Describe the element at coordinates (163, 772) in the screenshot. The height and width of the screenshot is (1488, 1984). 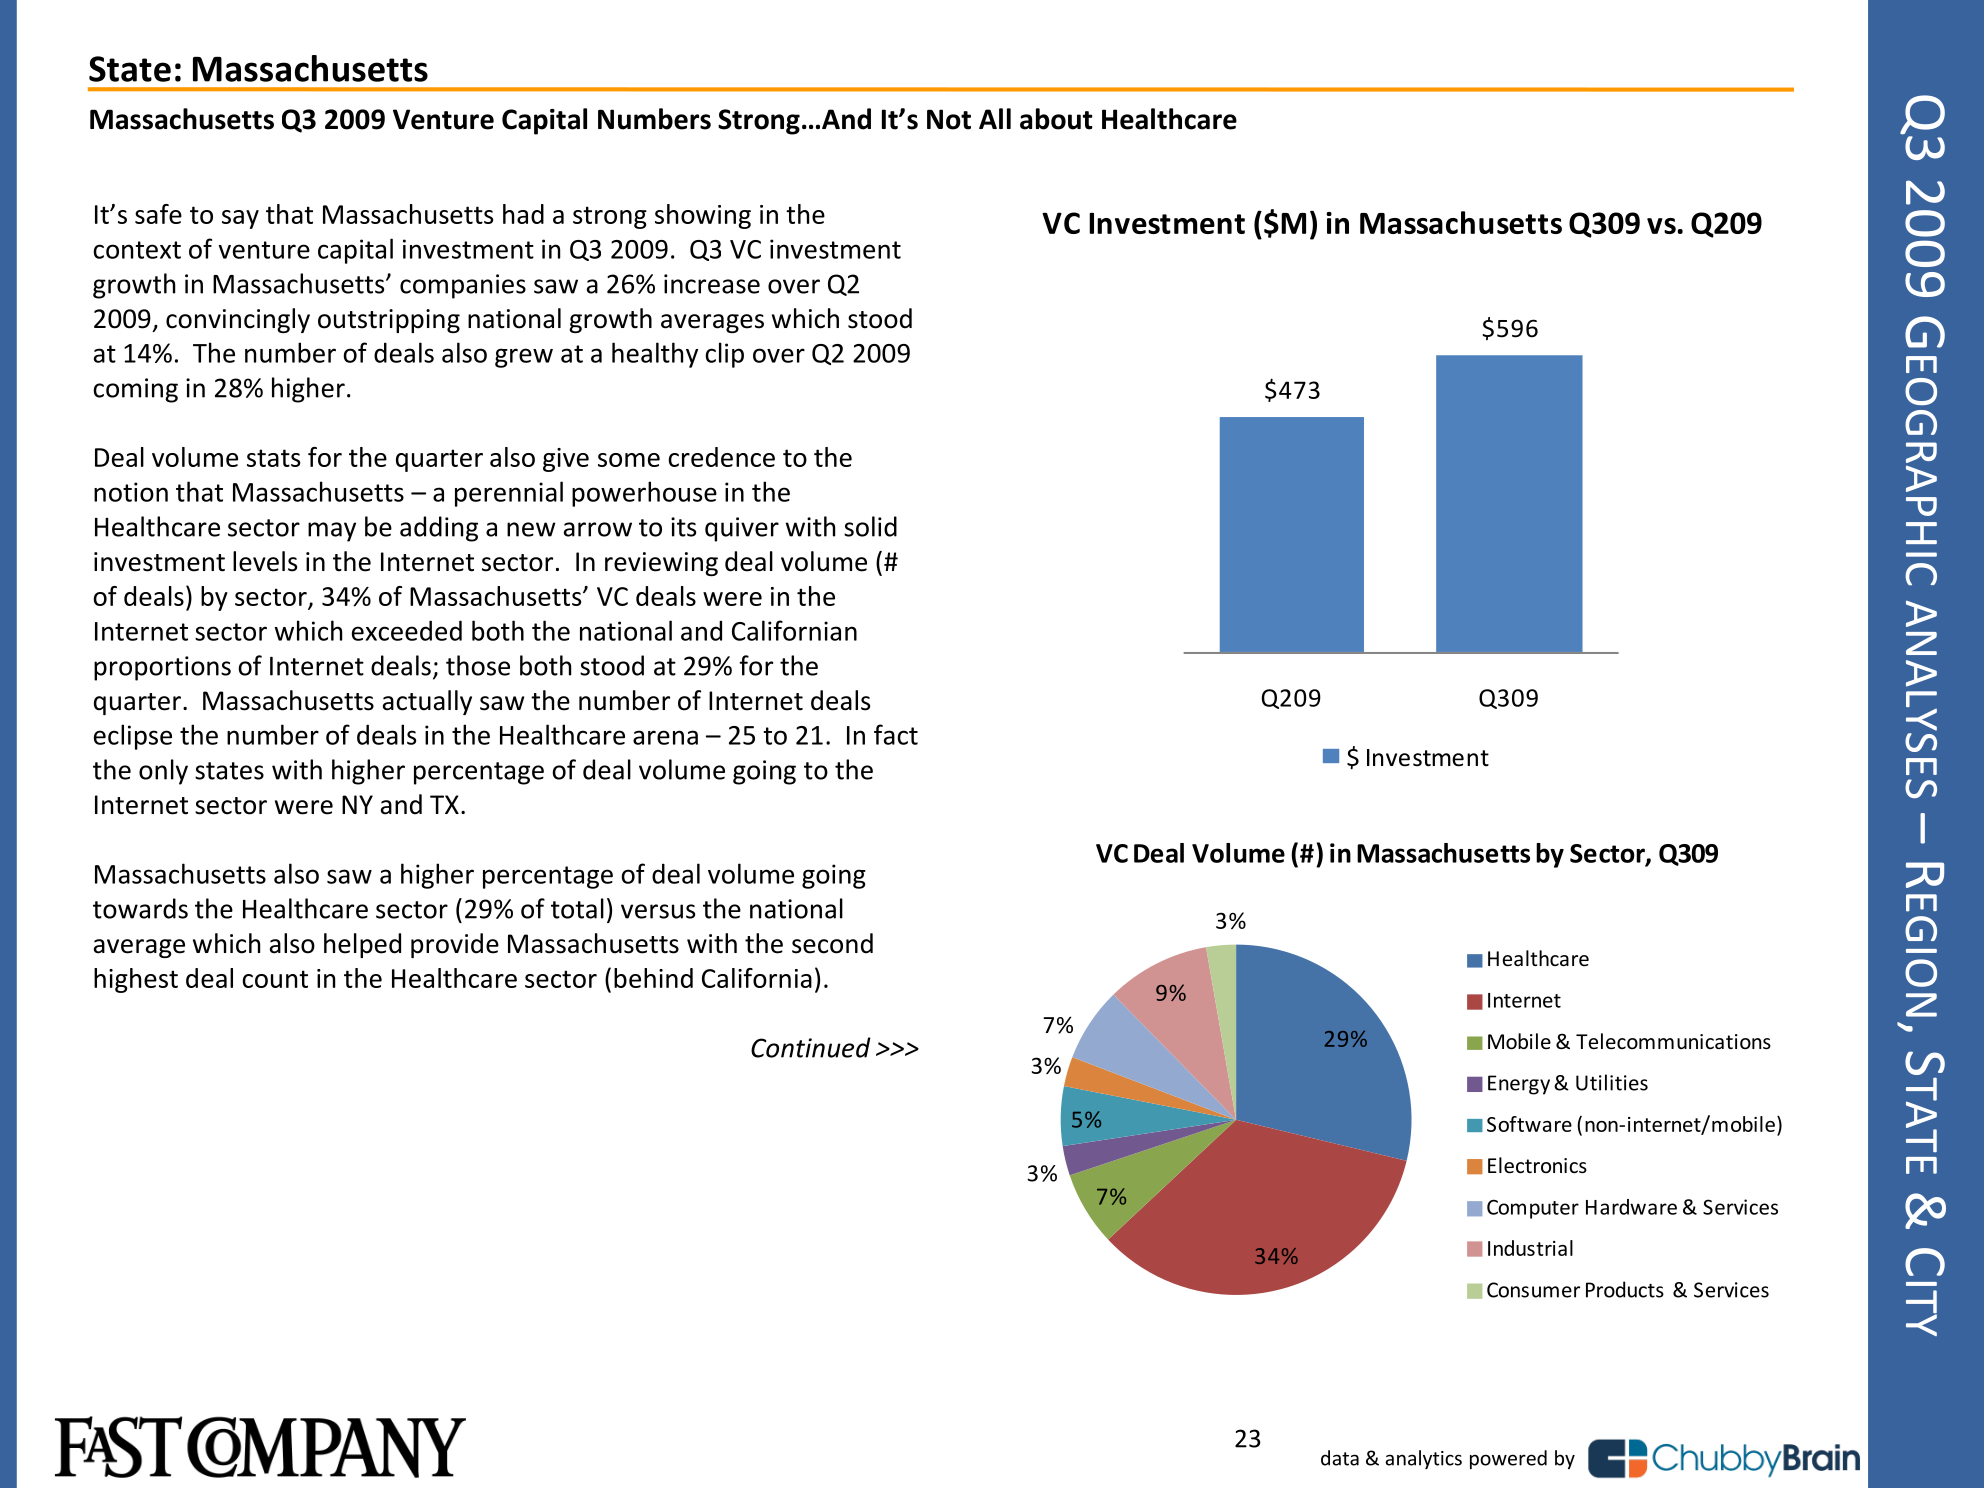
I see `only` at that location.
